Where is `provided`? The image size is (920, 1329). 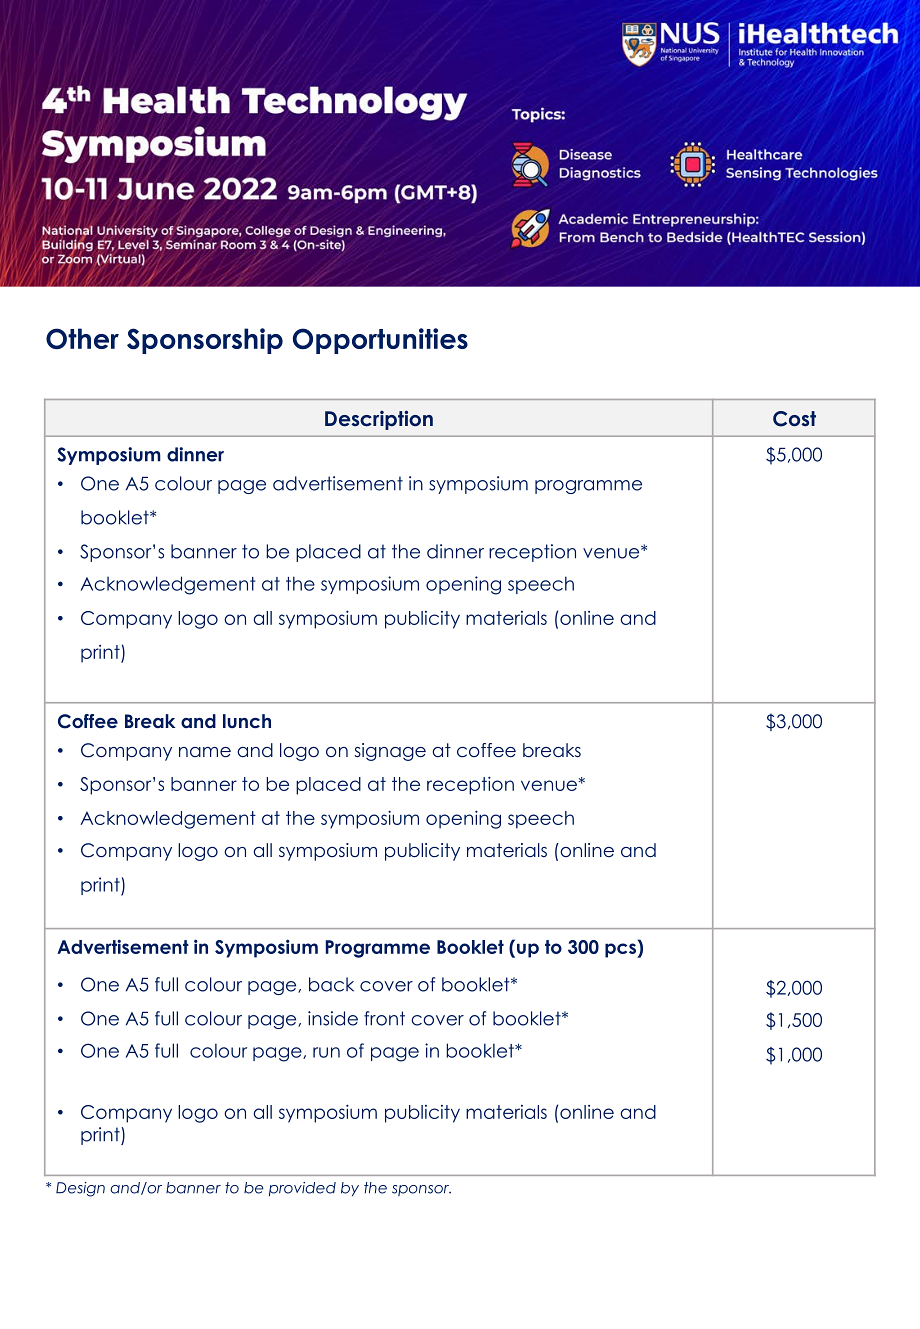 provided is located at coordinates (302, 1189).
